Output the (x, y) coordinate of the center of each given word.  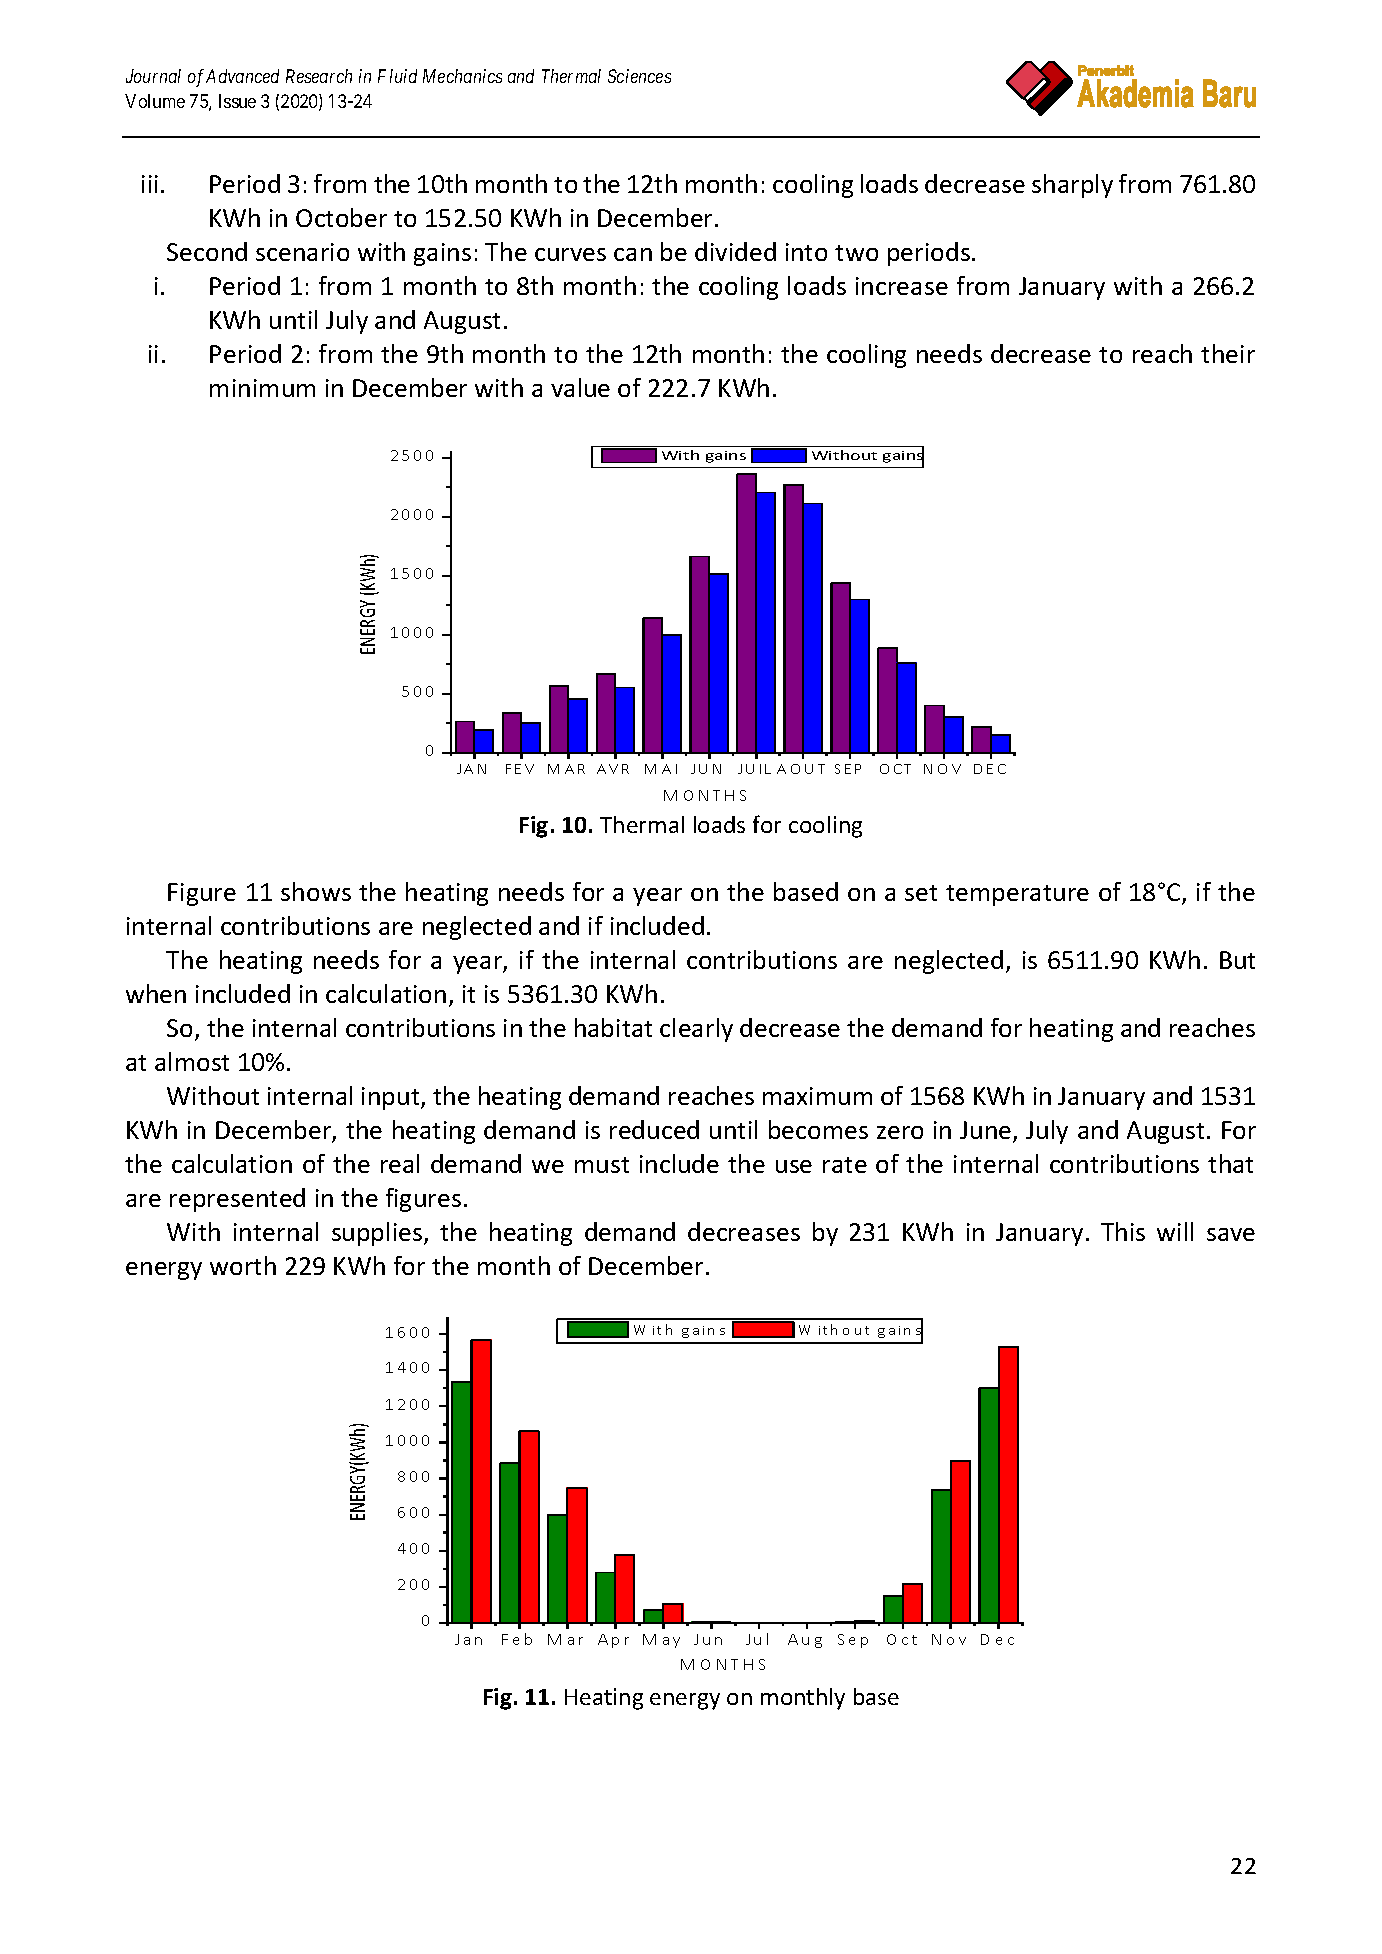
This (1123, 1231)
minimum (262, 388)
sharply (1072, 186)
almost (192, 1061)
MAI (661, 769)
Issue (237, 101)
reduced (654, 1129)
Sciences (639, 76)
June (987, 1131)
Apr (613, 1641)
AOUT (801, 769)
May (661, 1641)
